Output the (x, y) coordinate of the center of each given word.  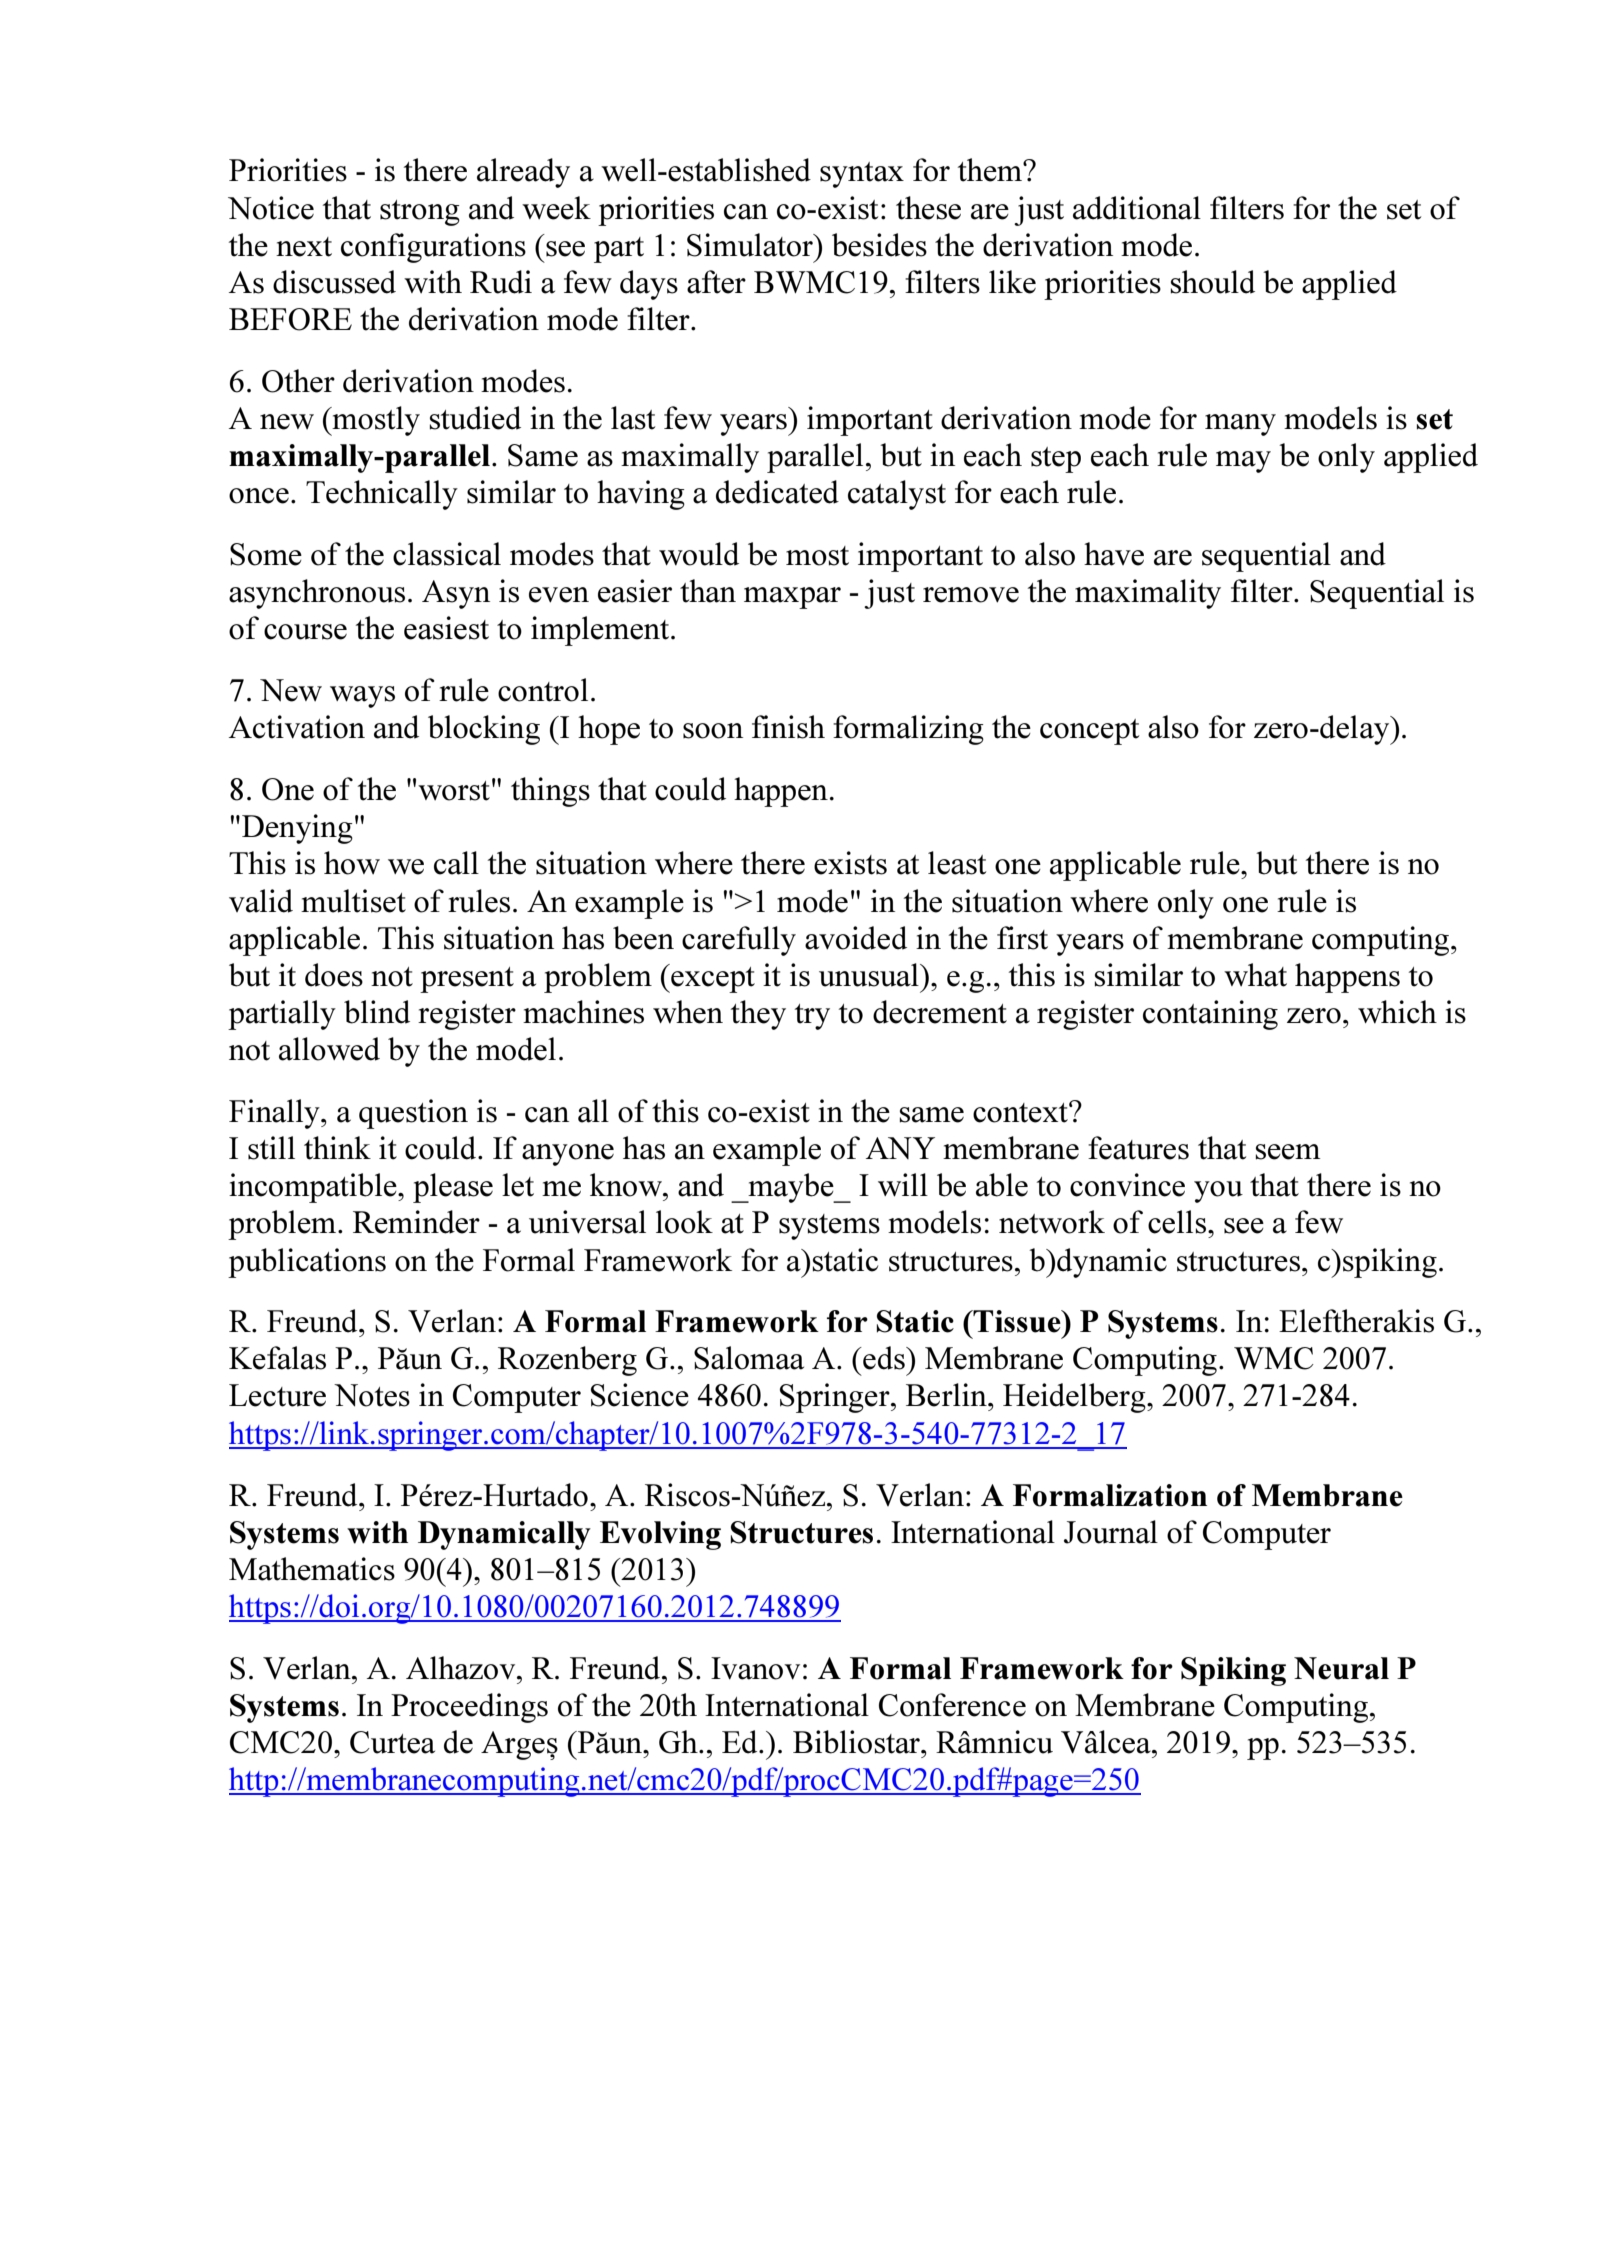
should (1213, 282)
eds (884, 1358)
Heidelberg (1075, 1398)
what (1255, 975)
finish (788, 727)
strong (420, 213)
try (812, 1017)
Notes (372, 1395)
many (1240, 425)
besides (879, 245)
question (413, 1114)
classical (447, 554)
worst (454, 791)
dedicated (777, 492)
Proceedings (469, 1708)
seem (1288, 1152)
